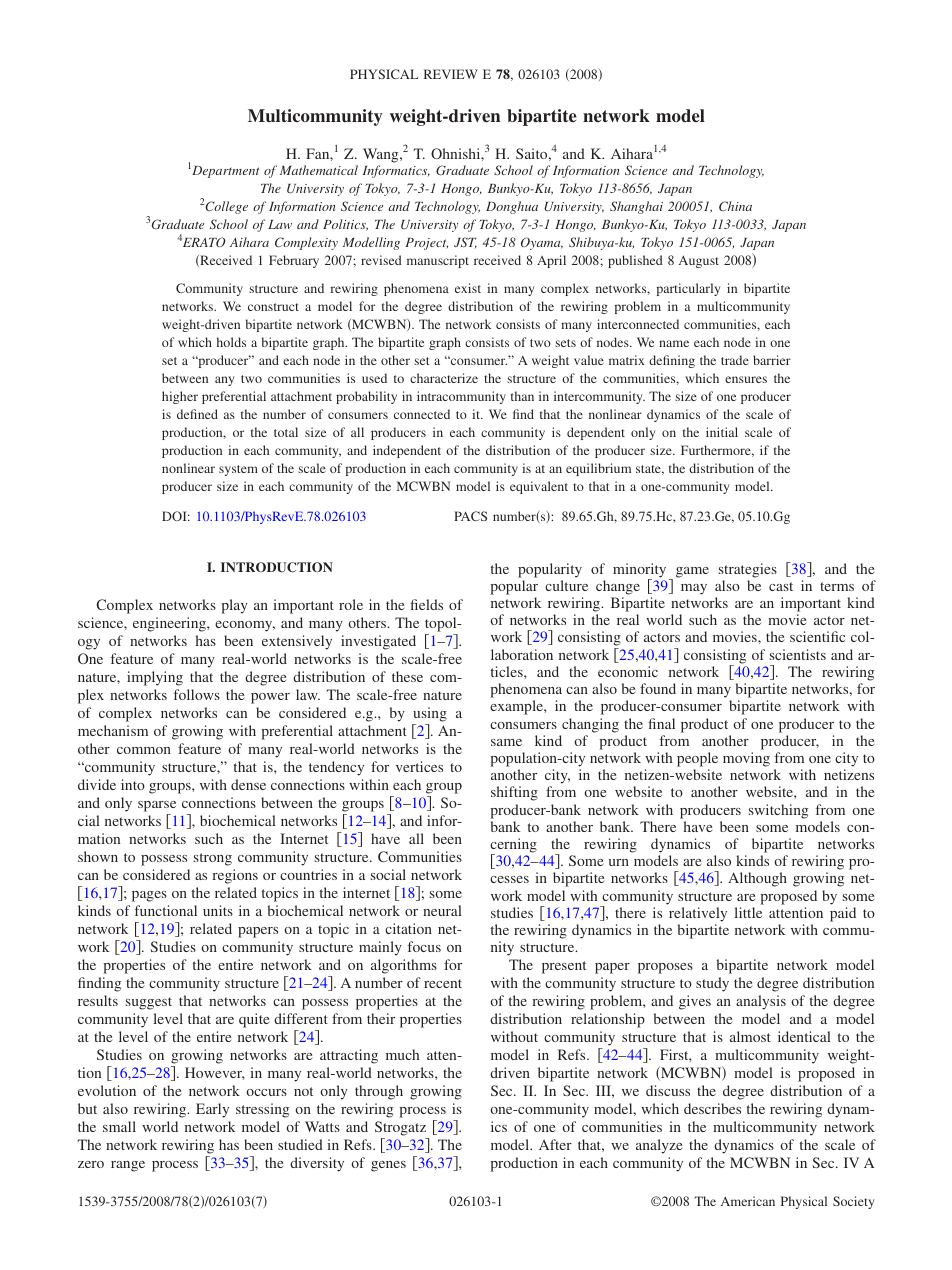 The width and height of the screenshot is (952, 1270). What do you see at coordinates (746, 759) in the screenshot?
I see `moving` at bounding box center [746, 759].
